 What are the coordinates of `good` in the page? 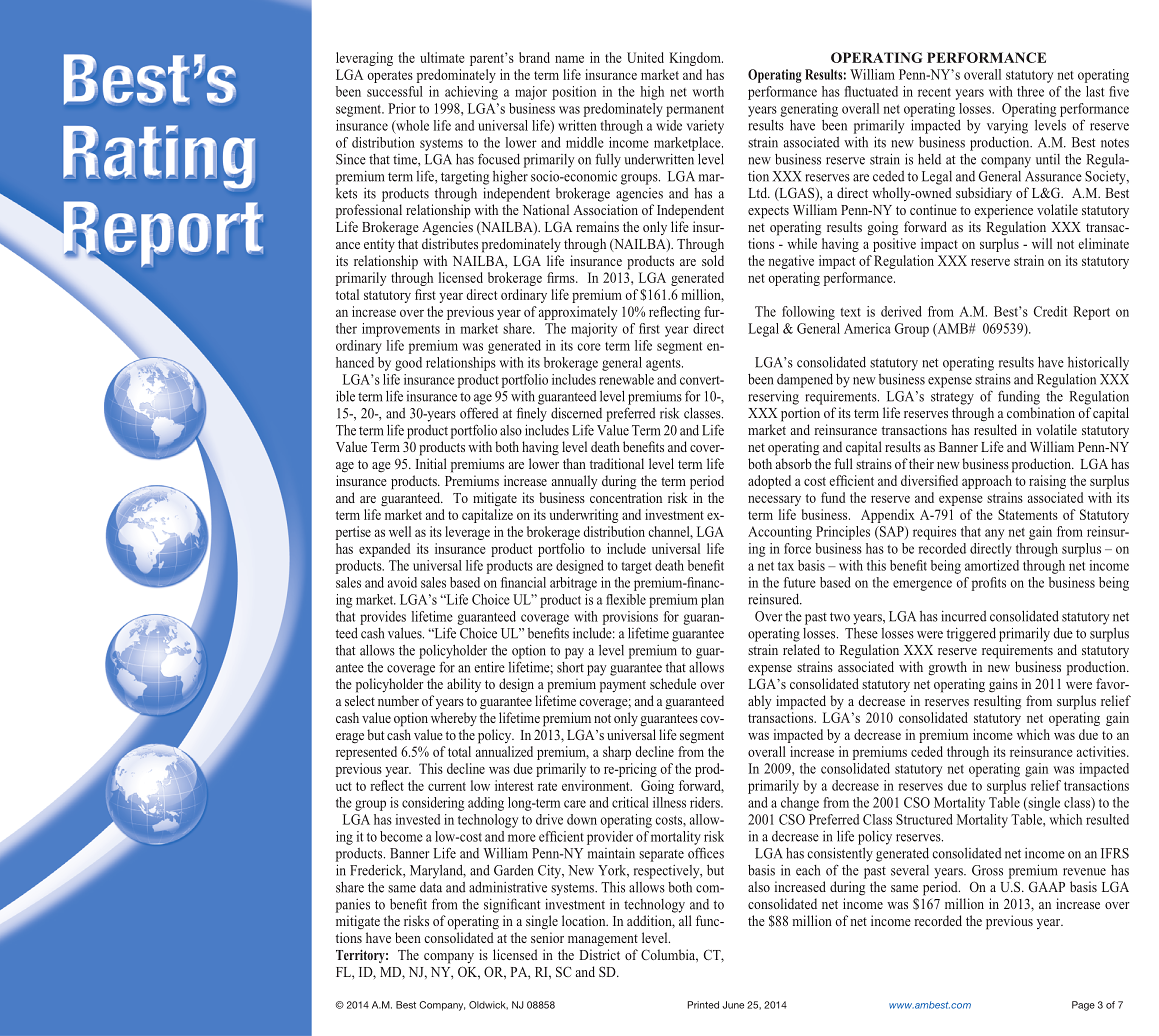 It's located at (408, 364).
